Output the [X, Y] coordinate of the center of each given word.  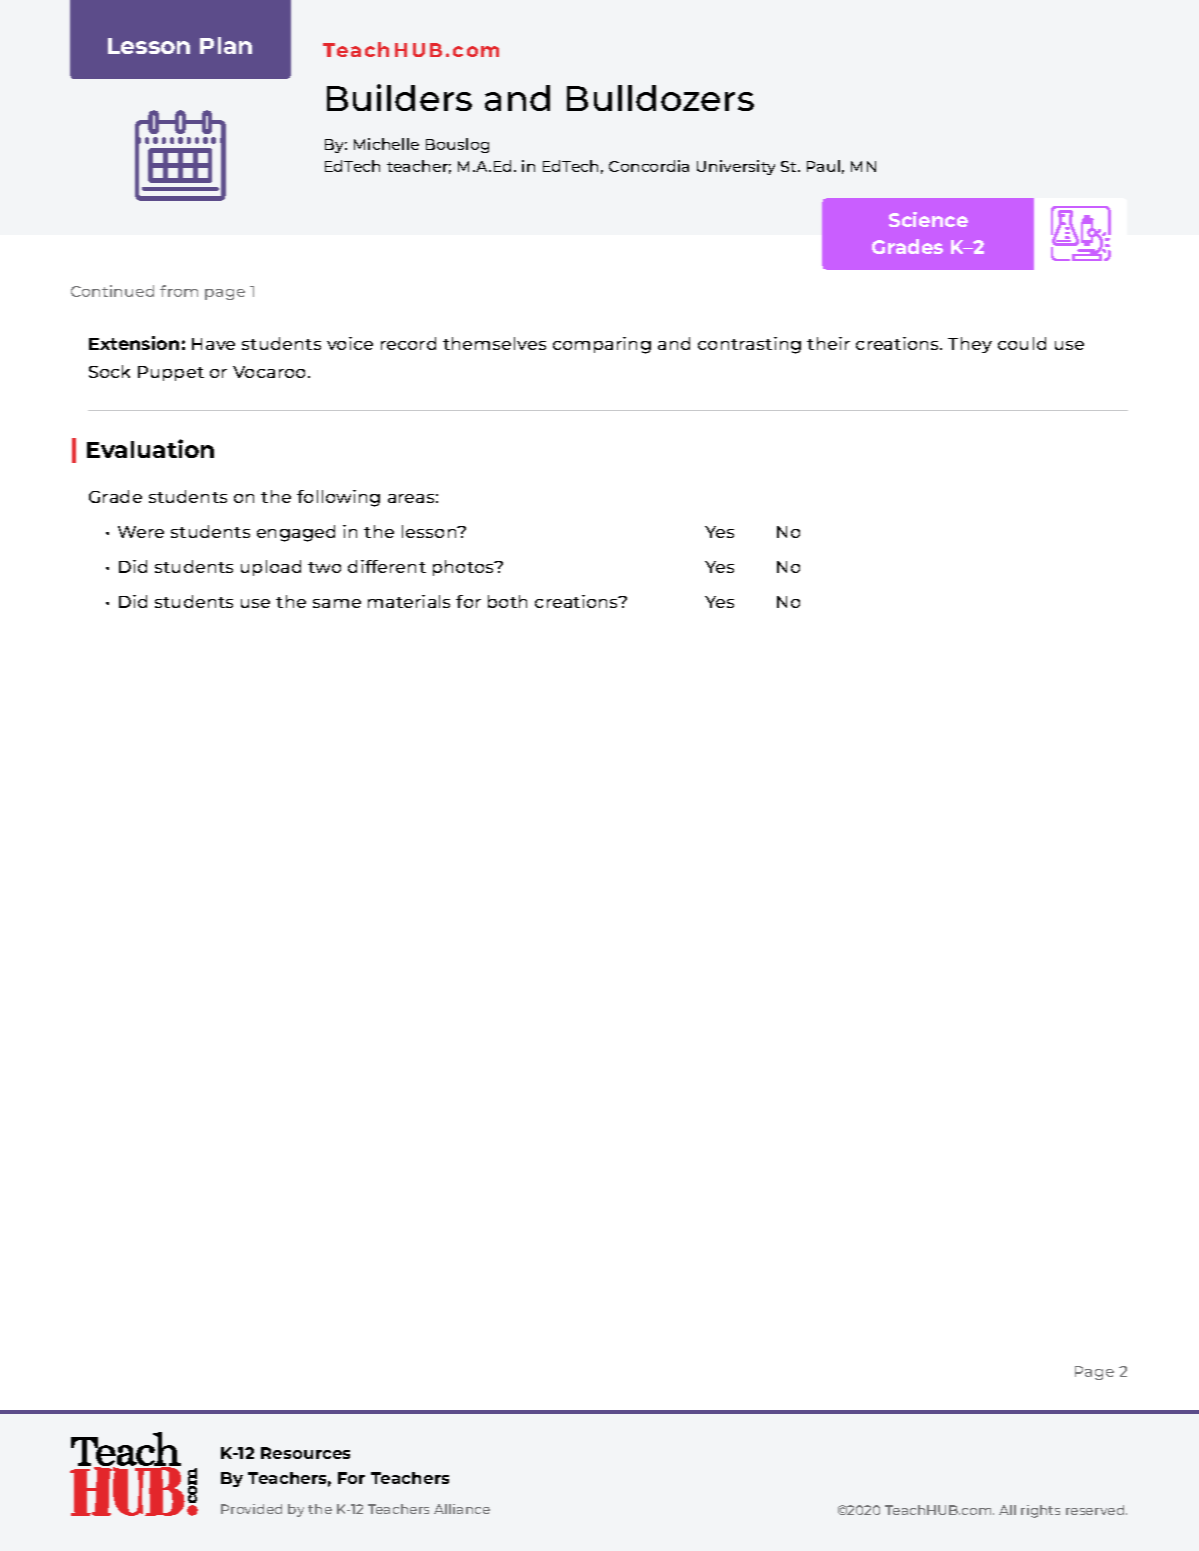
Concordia [649, 166]
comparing [602, 345]
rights [1040, 1511]
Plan [226, 45]
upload [271, 568]
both [507, 601]
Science [928, 219]
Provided [251, 1509]
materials [409, 601]
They [970, 345]
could [1022, 343]
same [337, 603]
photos [465, 568]
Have [213, 344]
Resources [305, 1453]
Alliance [462, 1509]
